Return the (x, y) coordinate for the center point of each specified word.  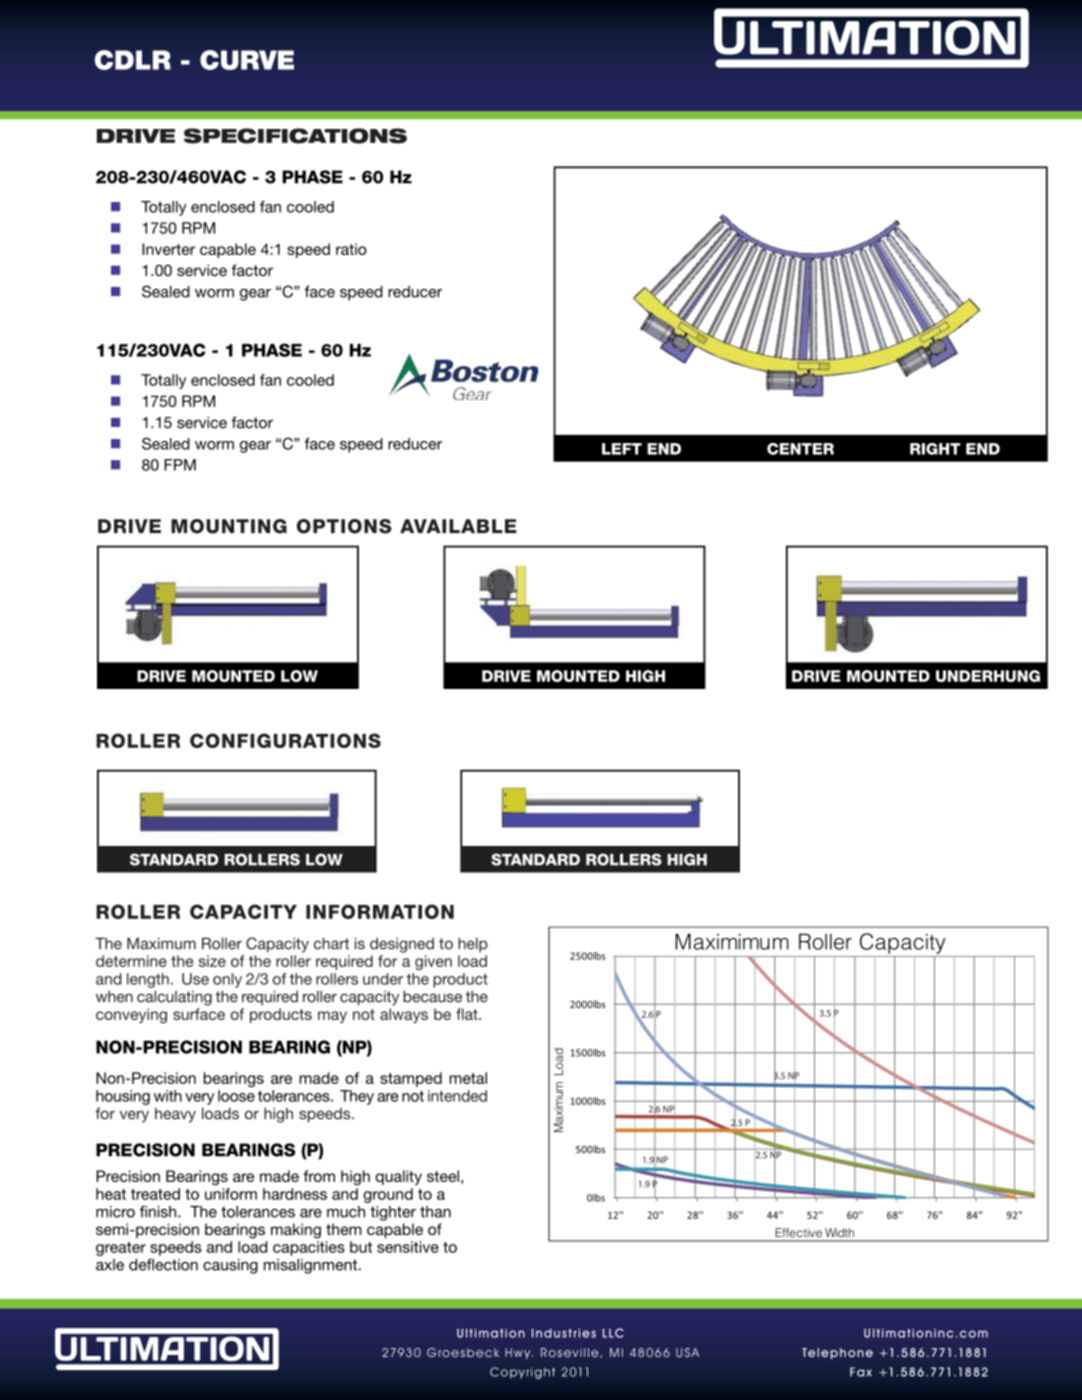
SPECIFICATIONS (295, 136)
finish (159, 1211)
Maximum (161, 943)
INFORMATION (380, 911)
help (473, 945)
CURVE (247, 60)
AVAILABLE (458, 526)
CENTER (800, 449)
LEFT (622, 449)
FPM (180, 465)
